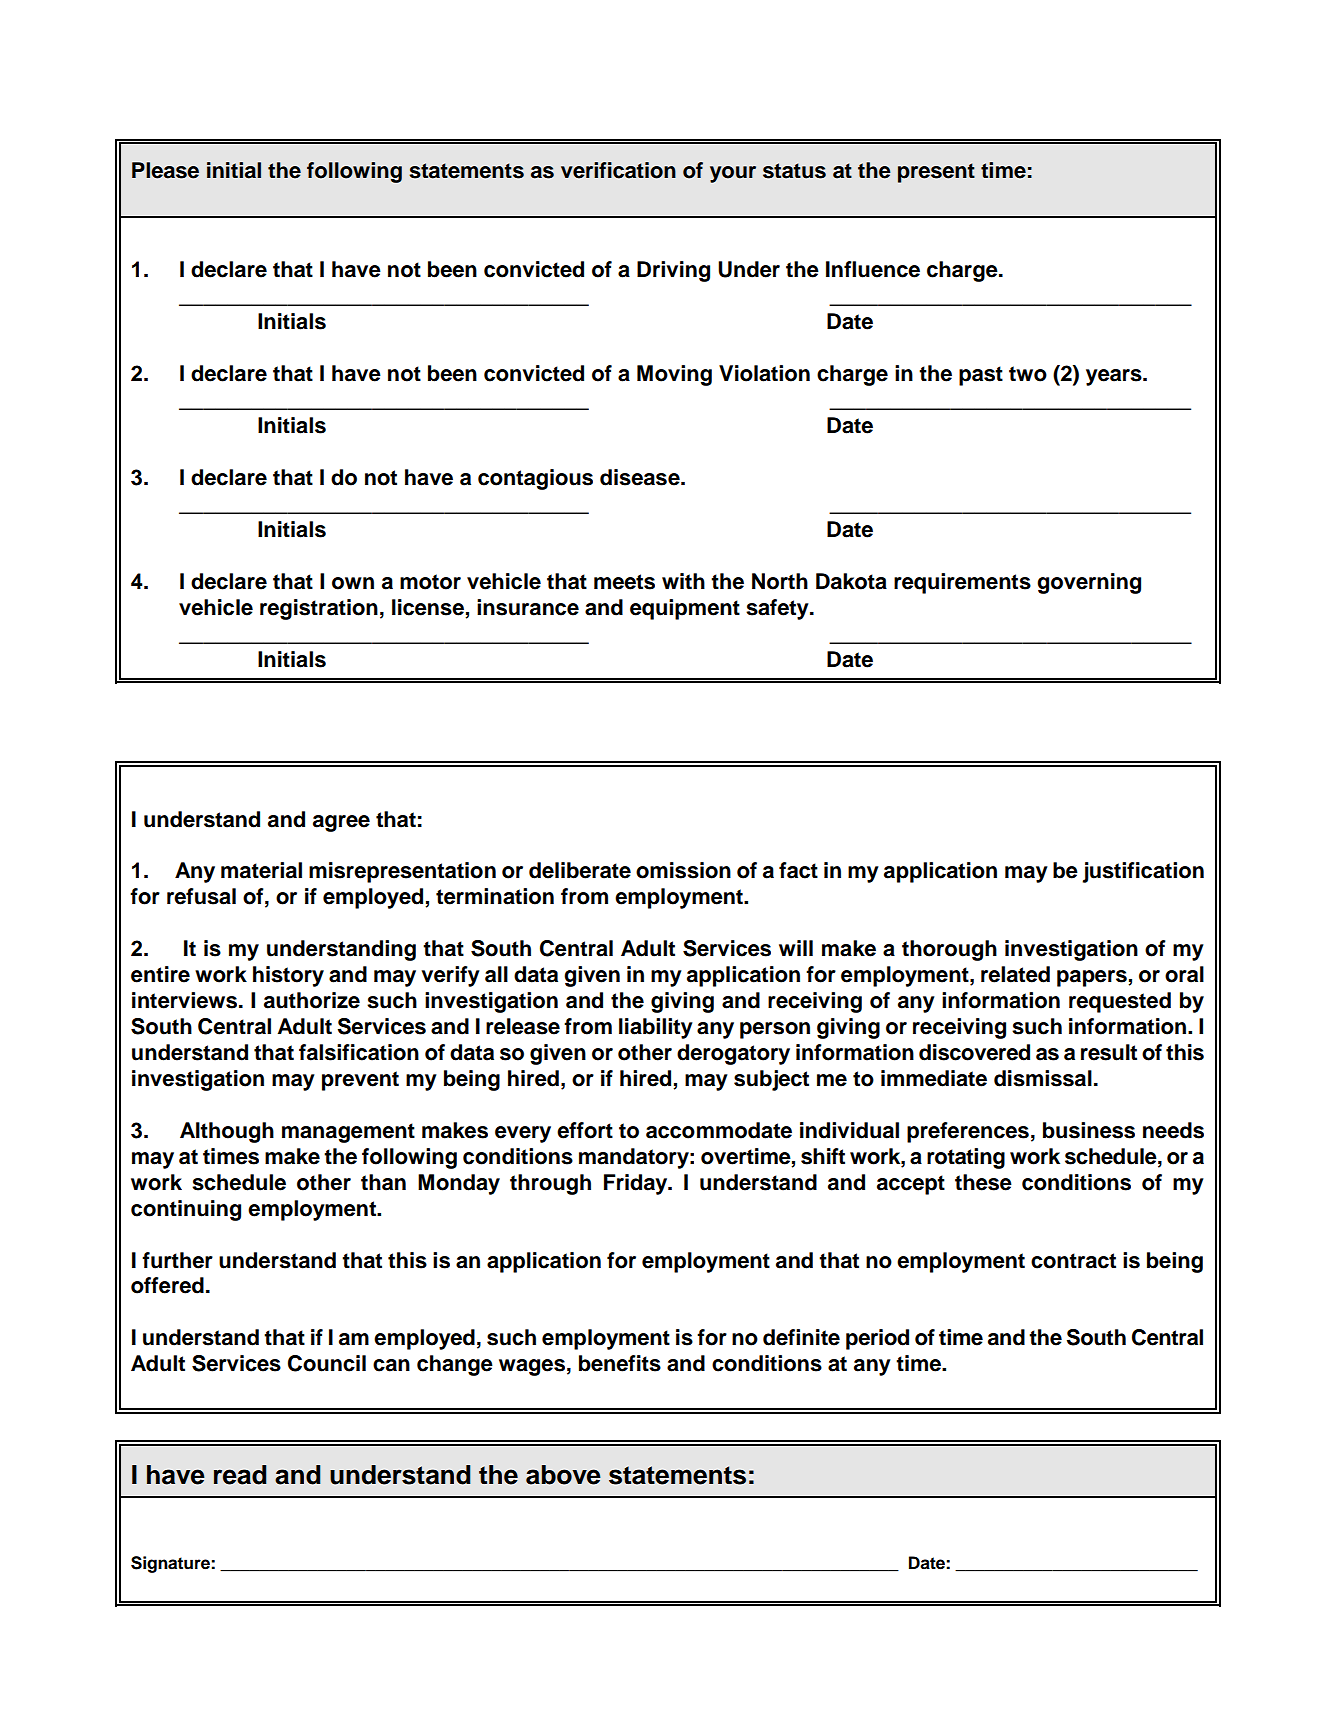 This screenshot has width=1336, height=1729. Describe the element at coordinates (261, 870) in the screenshot. I see `material` at that location.
